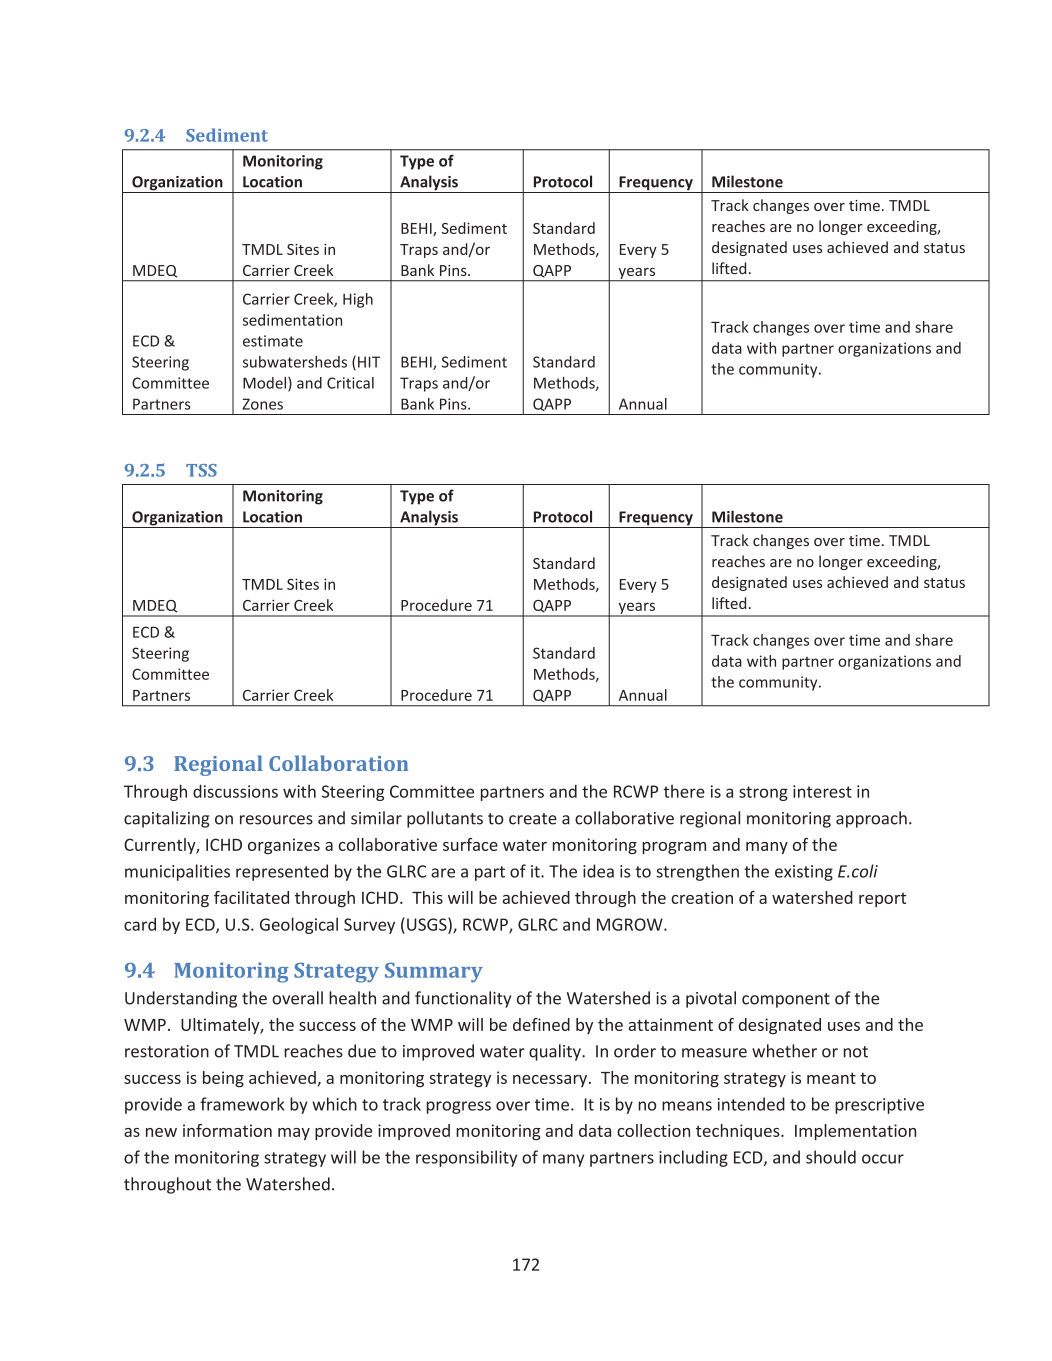 Image resolution: width=1052 pixels, height=1361 pixels. Describe the element at coordinates (533, 819) in the screenshot. I see `create` at that location.
